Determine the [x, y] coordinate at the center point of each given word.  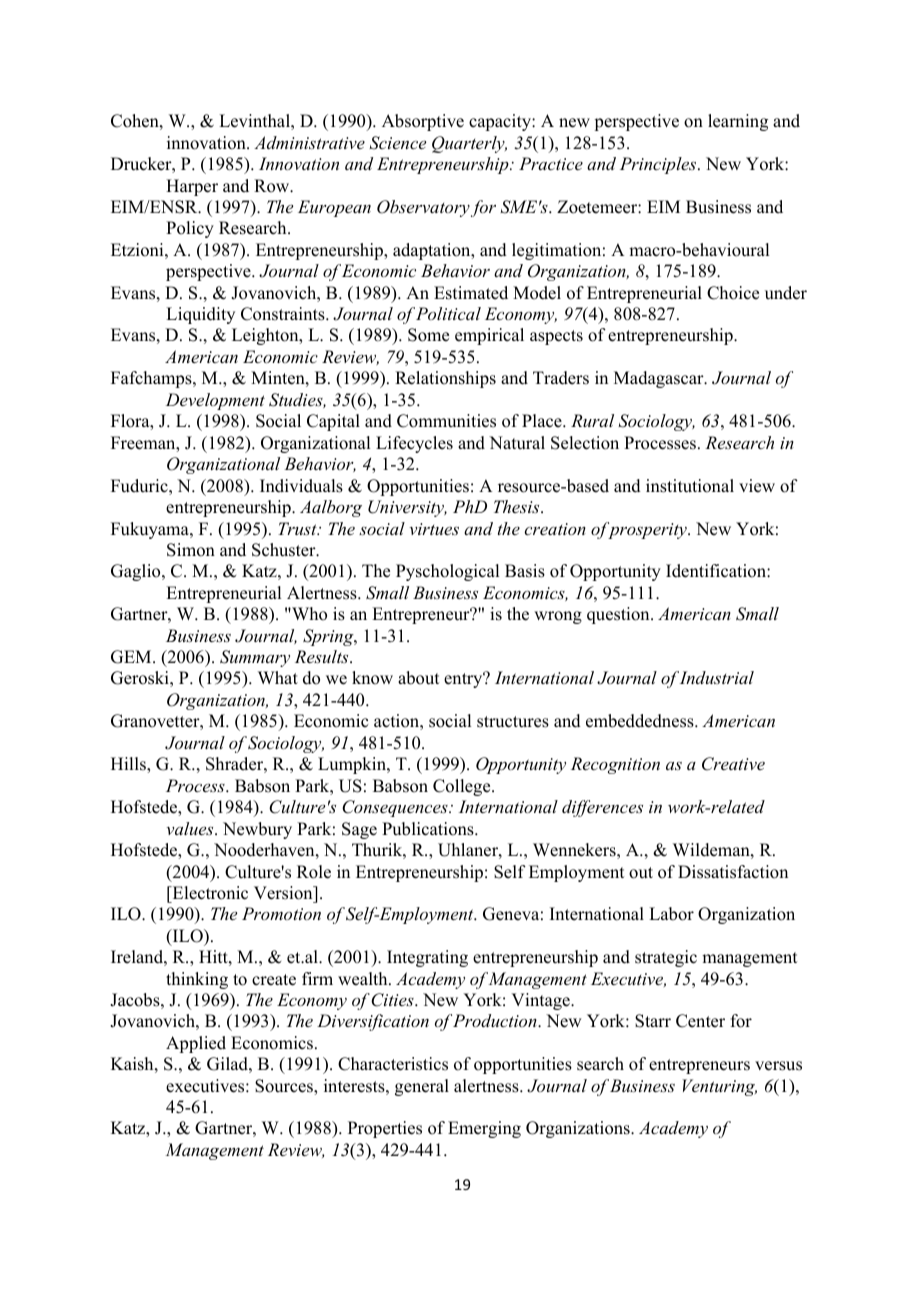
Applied [196, 1044]
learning [738, 122]
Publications [429, 829]
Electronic [209, 893]
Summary [255, 658]
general [422, 1087]
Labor [671, 914]
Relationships [445, 379]
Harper [192, 187]
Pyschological [447, 572]
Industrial [717, 677]
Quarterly [469, 144]
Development [215, 401]
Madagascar [660, 379]
